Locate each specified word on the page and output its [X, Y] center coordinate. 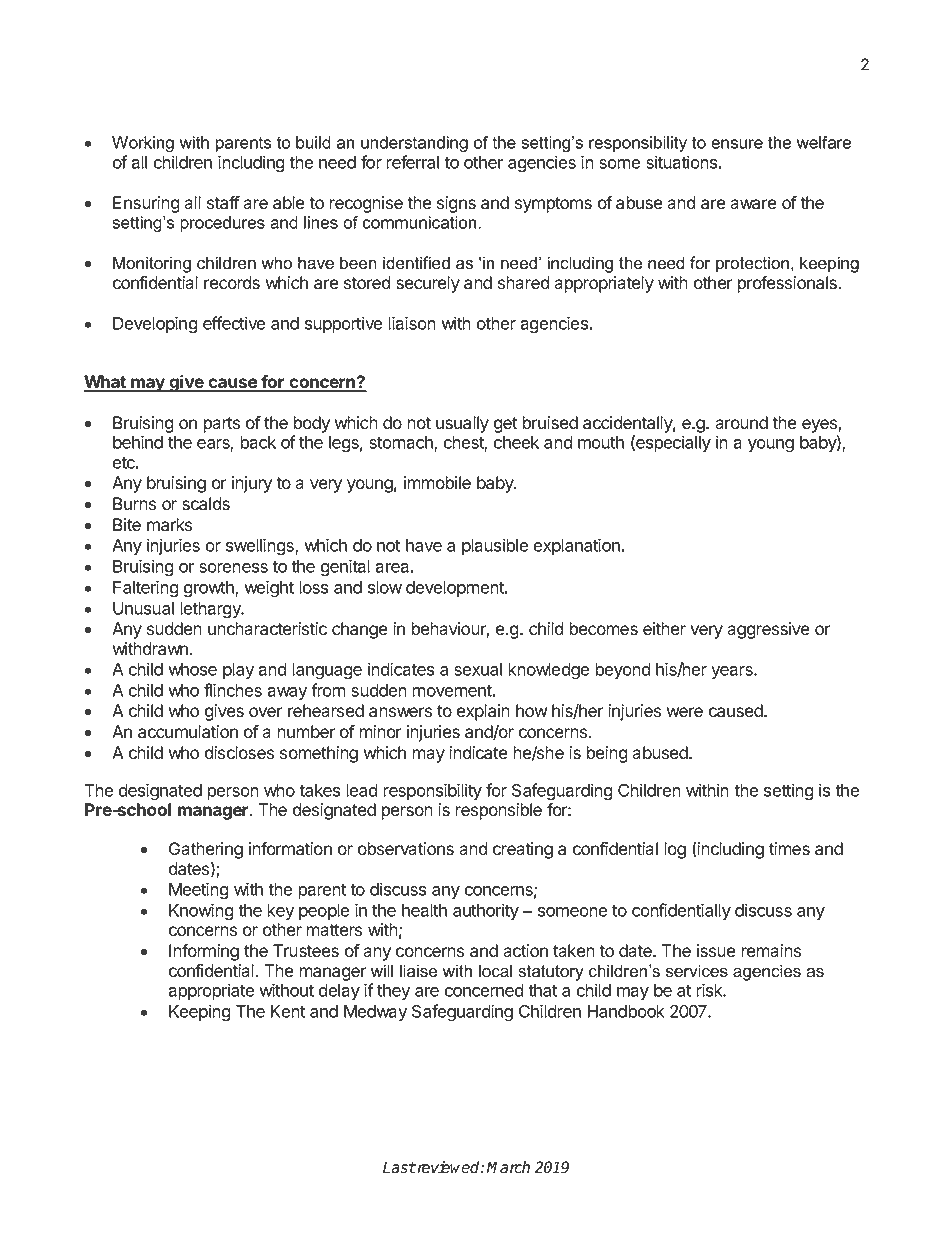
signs [456, 204]
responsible [498, 811]
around [741, 423]
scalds [206, 504]
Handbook [626, 1011]
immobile [437, 483]
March [508, 1167]
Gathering [206, 852]
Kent [288, 1011]
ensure [737, 144]
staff [223, 203]
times [789, 849]
